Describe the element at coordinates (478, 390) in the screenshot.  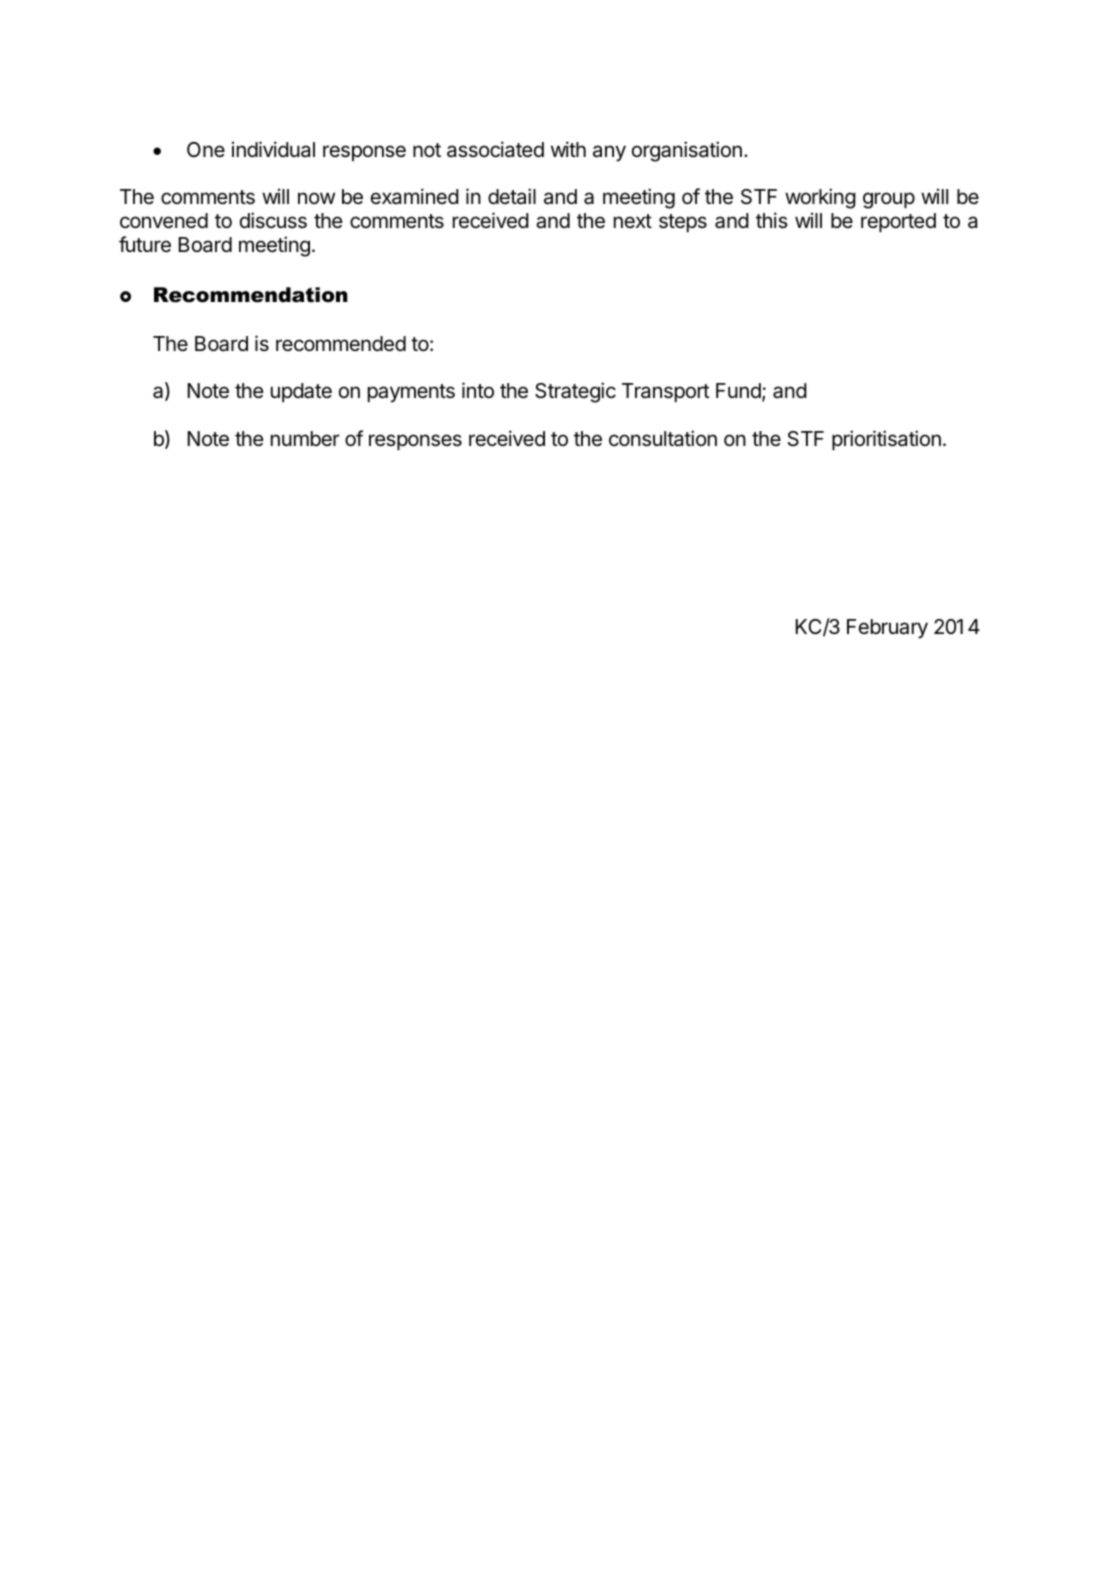
I see `into` at that location.
